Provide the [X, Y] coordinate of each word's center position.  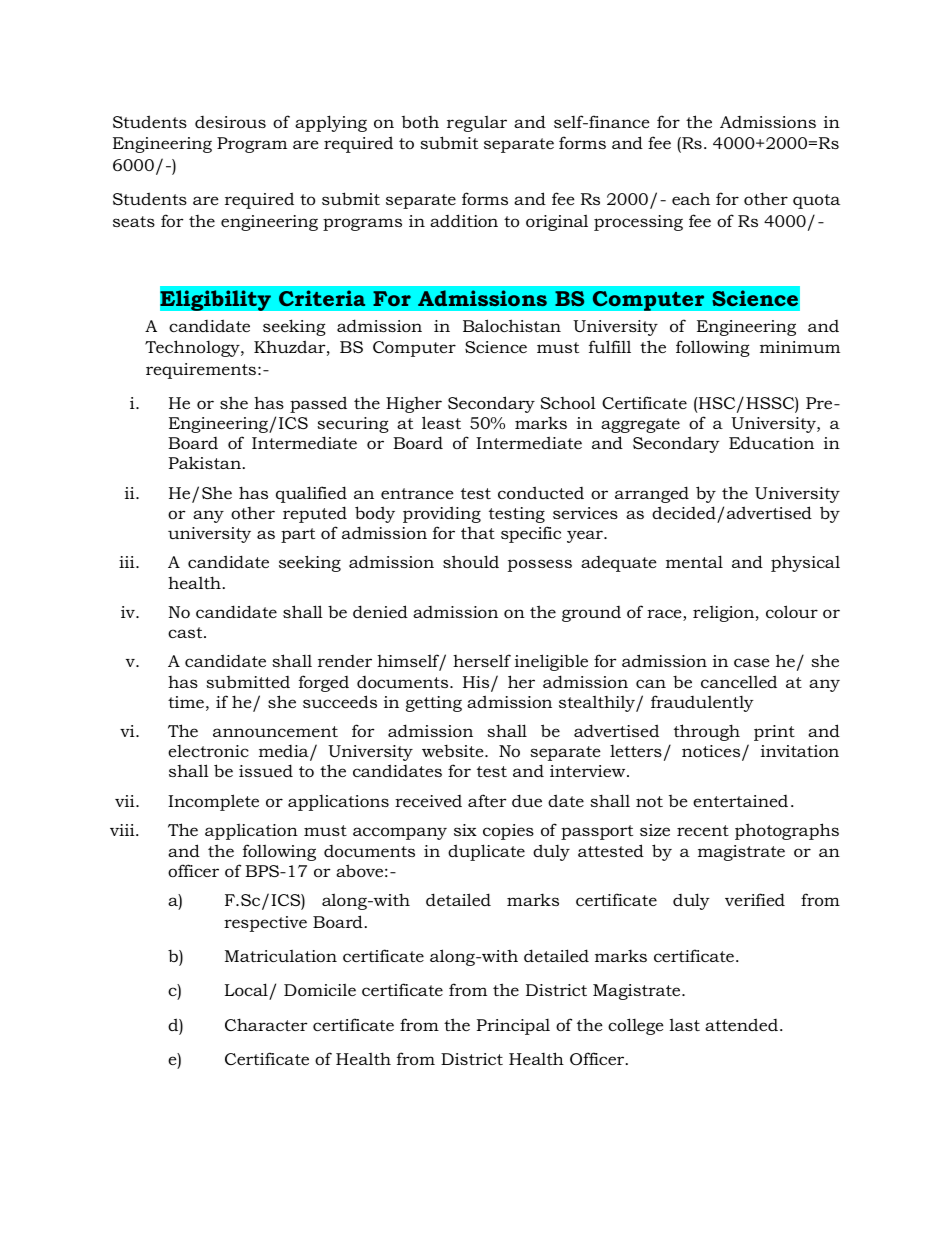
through [707, 732]
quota [816, 201]
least [441, 422]
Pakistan [205, 462]
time [186, 702]
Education [771, 442]
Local [246, 989]
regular [477, 123]
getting [434, 704]
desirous [230, 122]
